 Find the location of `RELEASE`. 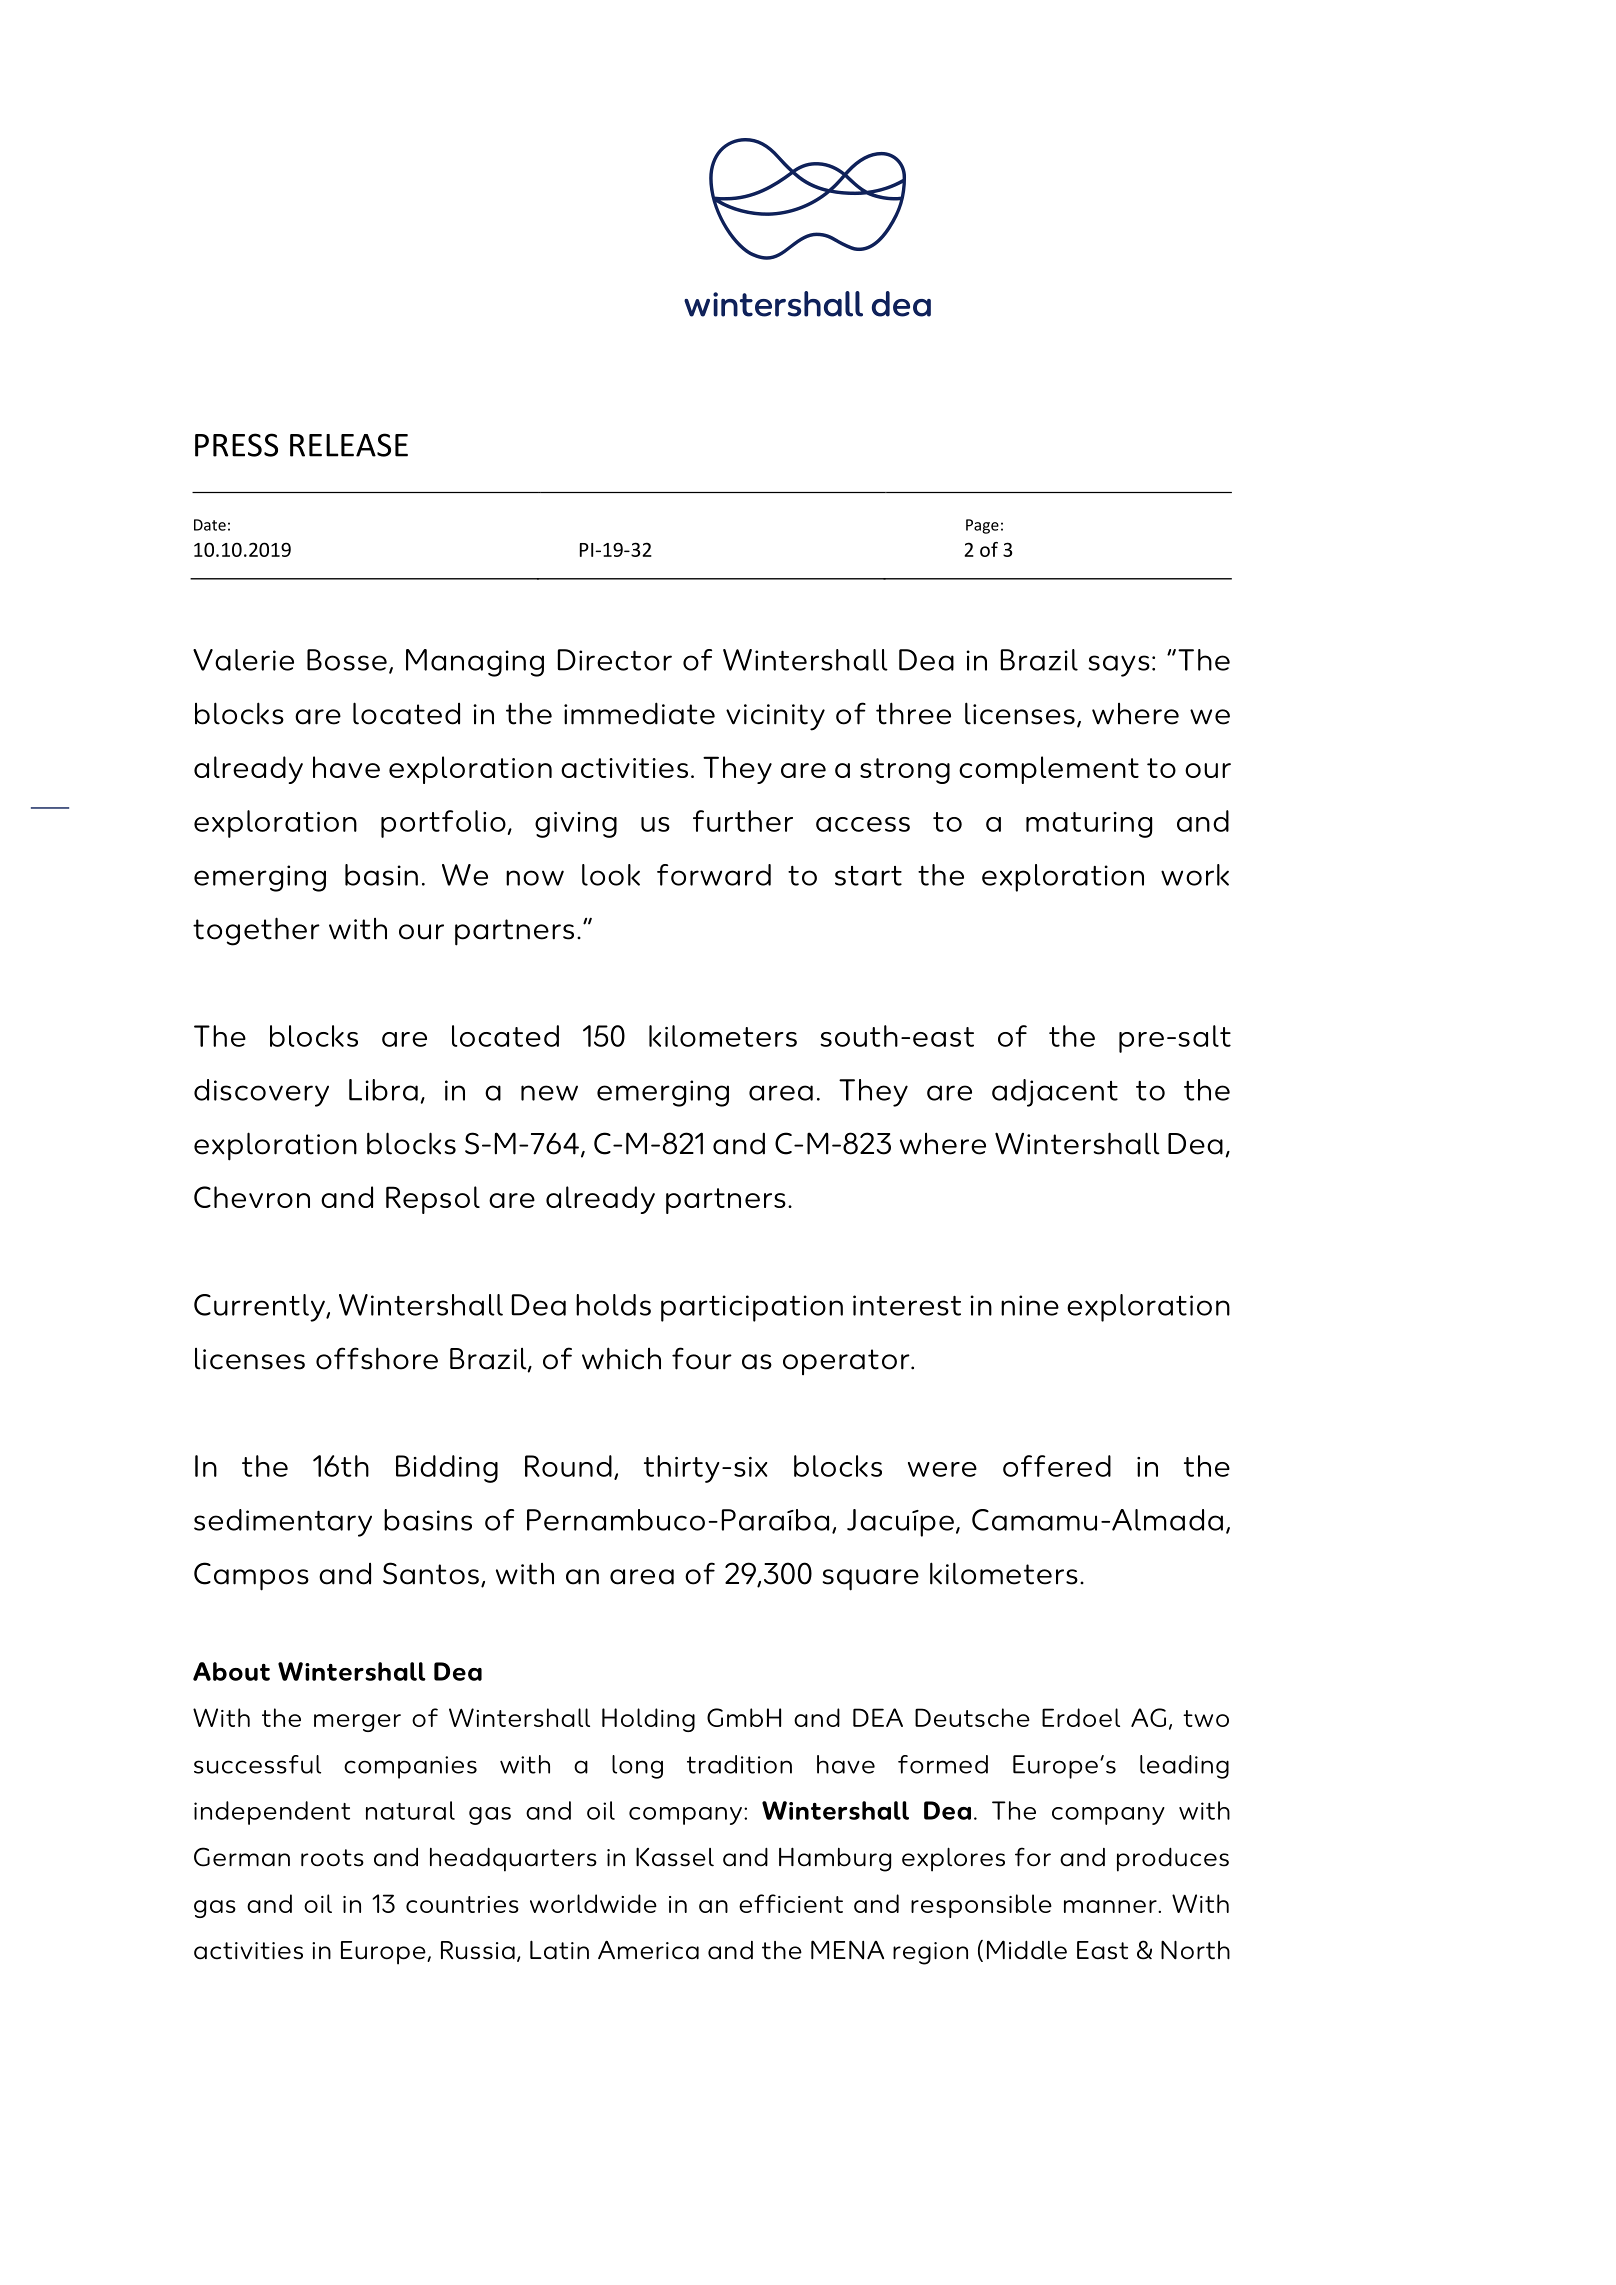

RELEASE is located at coordinates (349, 445).
